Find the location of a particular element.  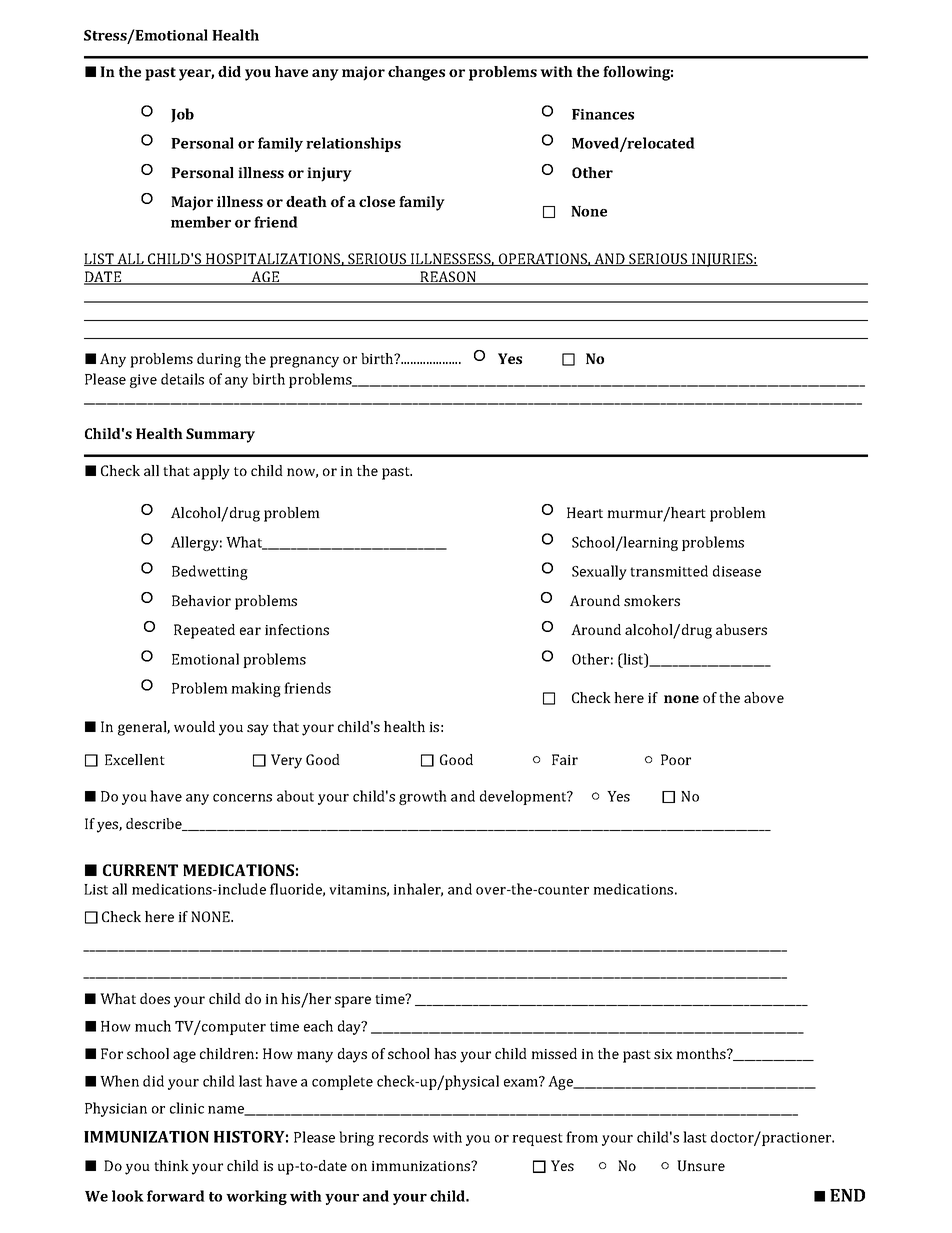

think is located at coordinates (171, 1165).
